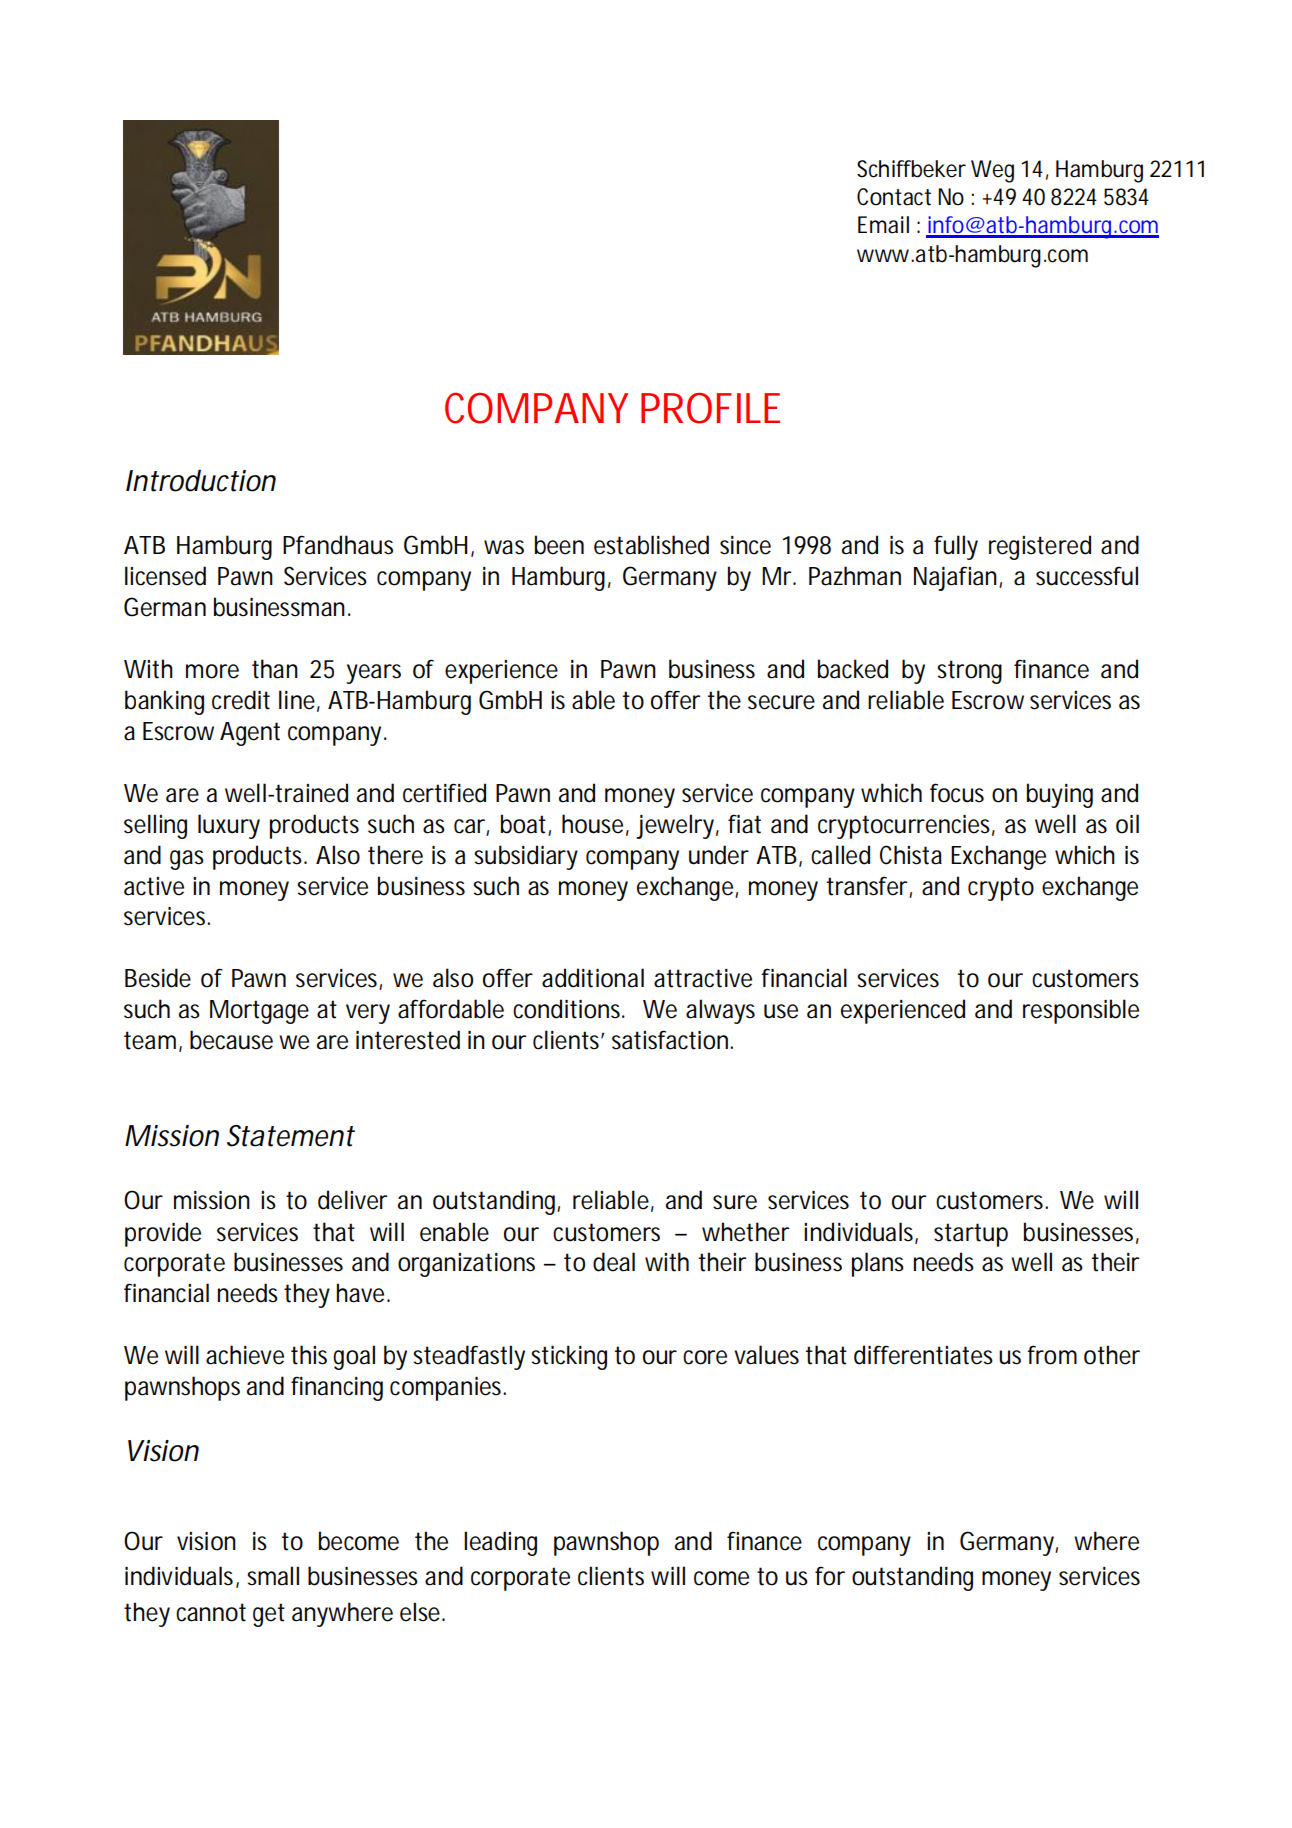 The image size is (1292, 1828). I want to click on buying, so click(1060, 795).
